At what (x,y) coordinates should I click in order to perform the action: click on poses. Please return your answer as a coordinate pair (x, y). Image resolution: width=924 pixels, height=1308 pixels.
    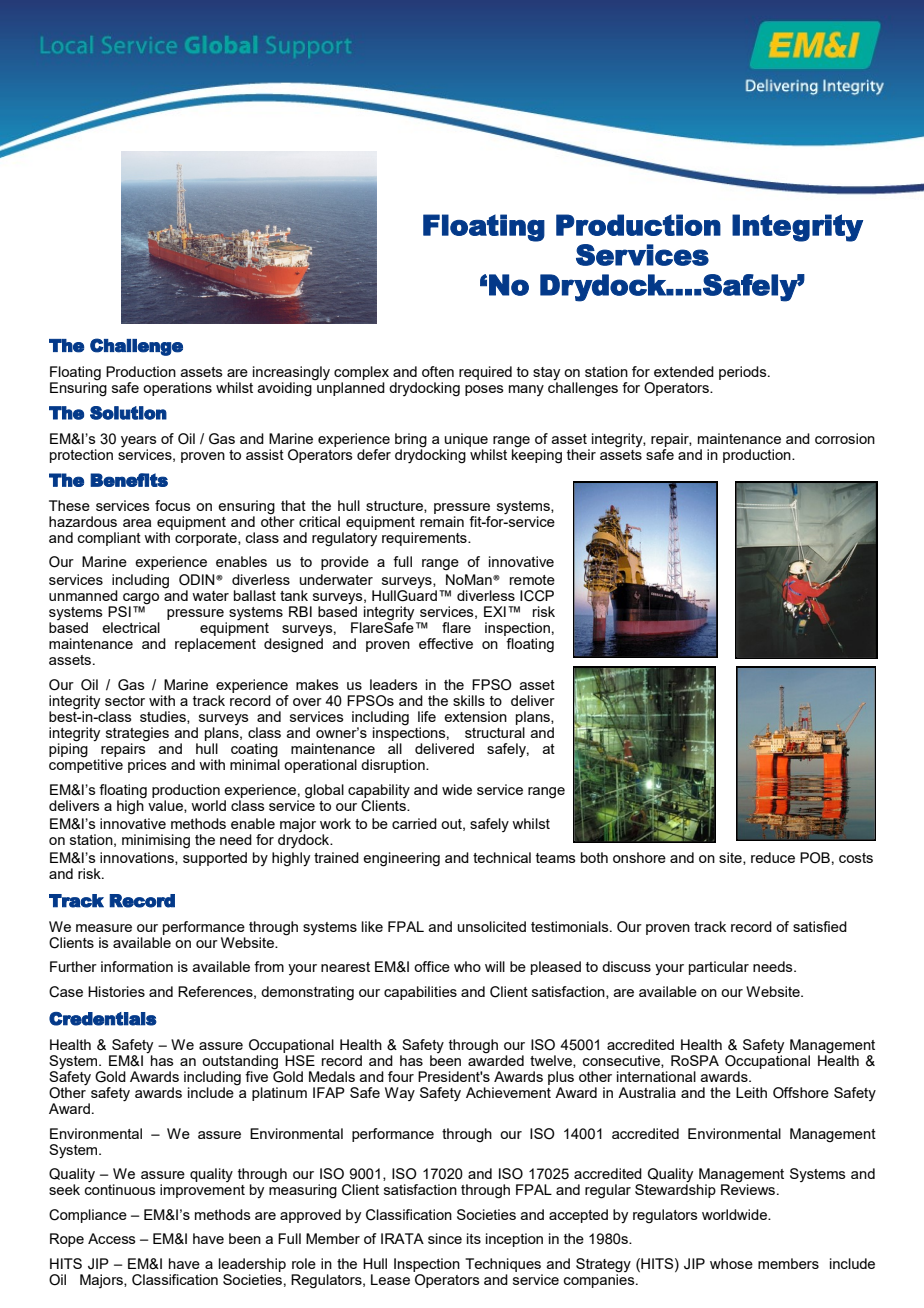
    Looking at the image, I should click on (484, 390).
